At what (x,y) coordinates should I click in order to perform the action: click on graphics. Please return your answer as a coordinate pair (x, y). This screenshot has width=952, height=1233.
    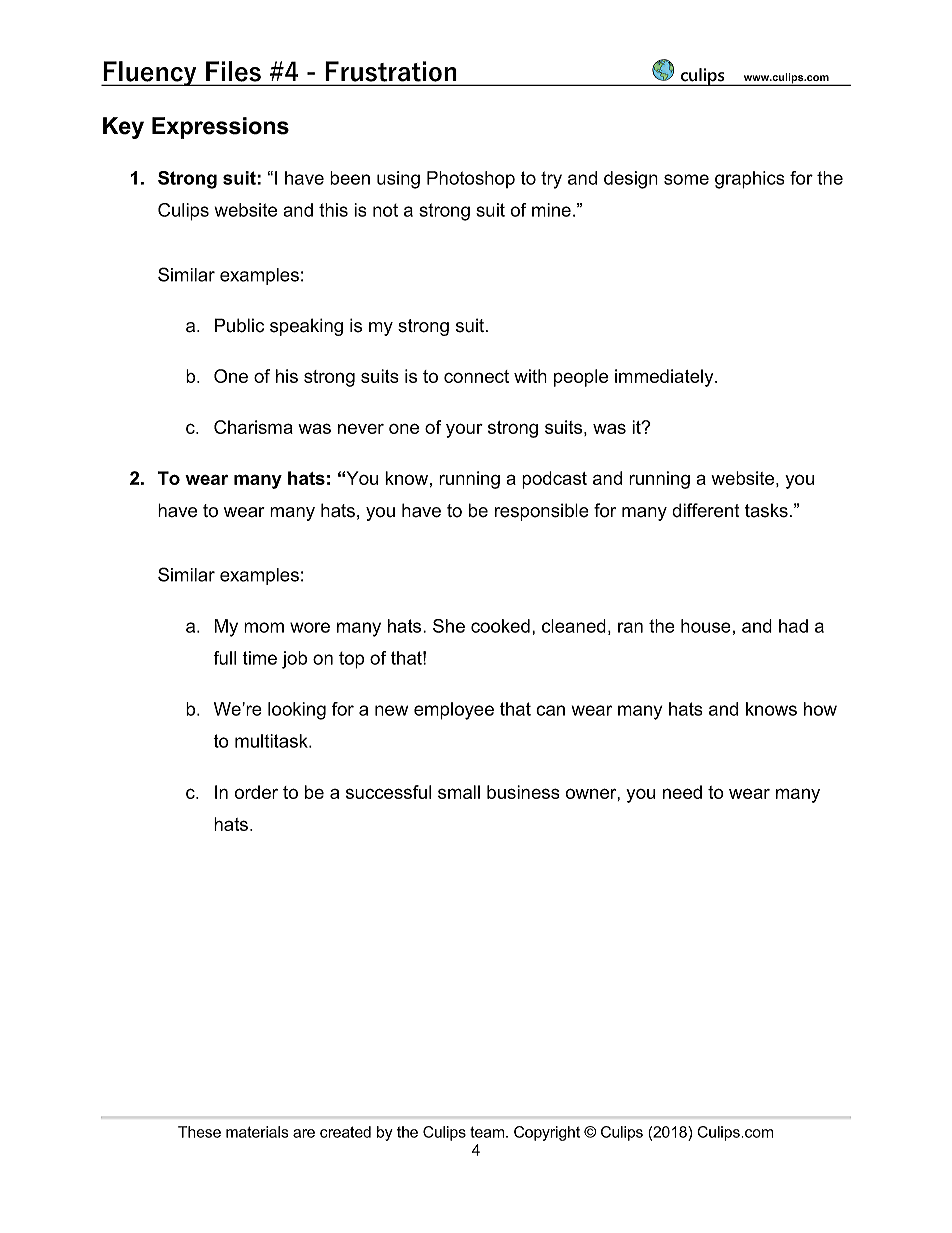
    Looking at the image, I should click on (750, 180).
